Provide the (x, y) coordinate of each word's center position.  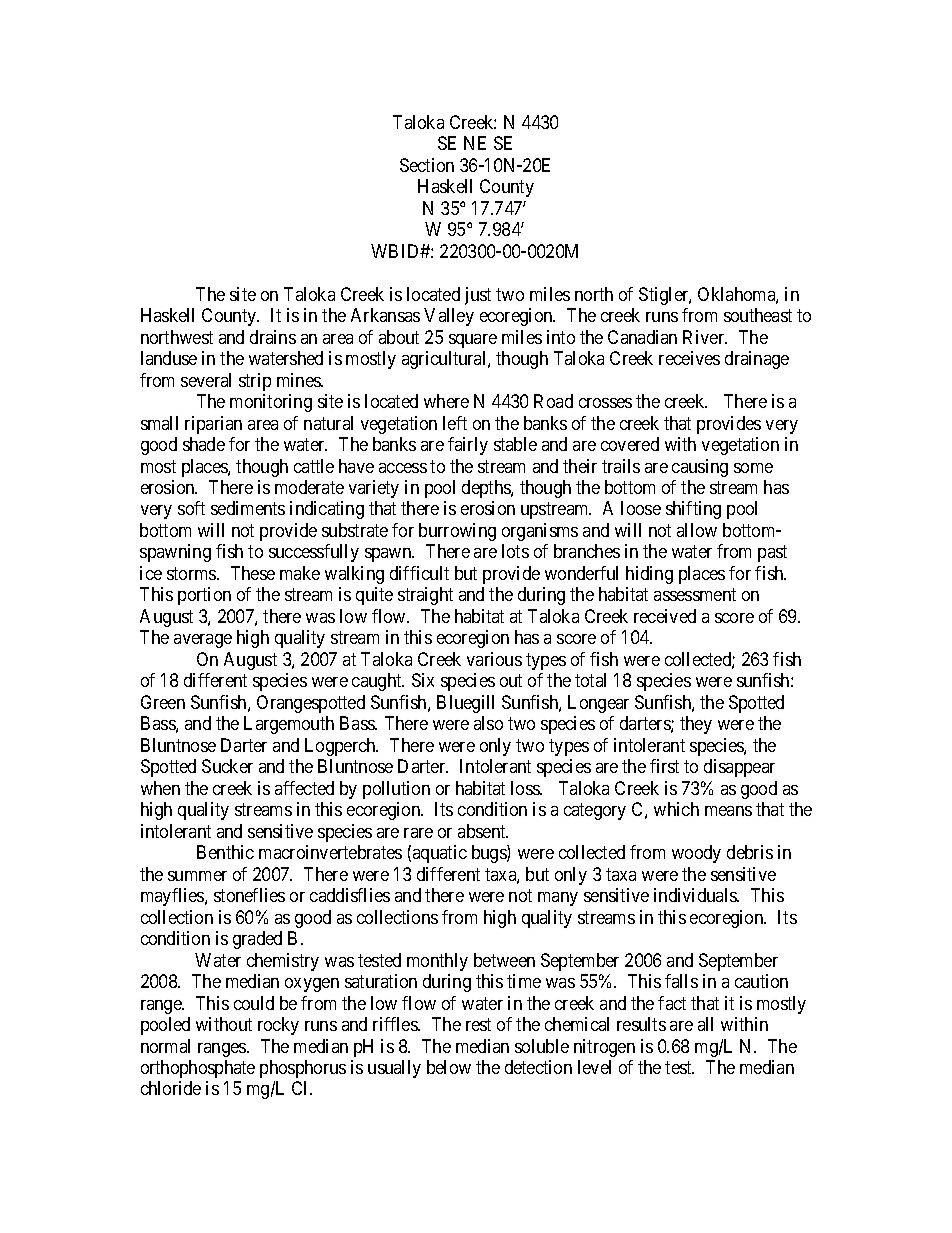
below (449, 1067)
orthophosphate (198, 1069)
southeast (758, 315)
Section (427, 165)
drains (273, 337)
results (641, 1024)
